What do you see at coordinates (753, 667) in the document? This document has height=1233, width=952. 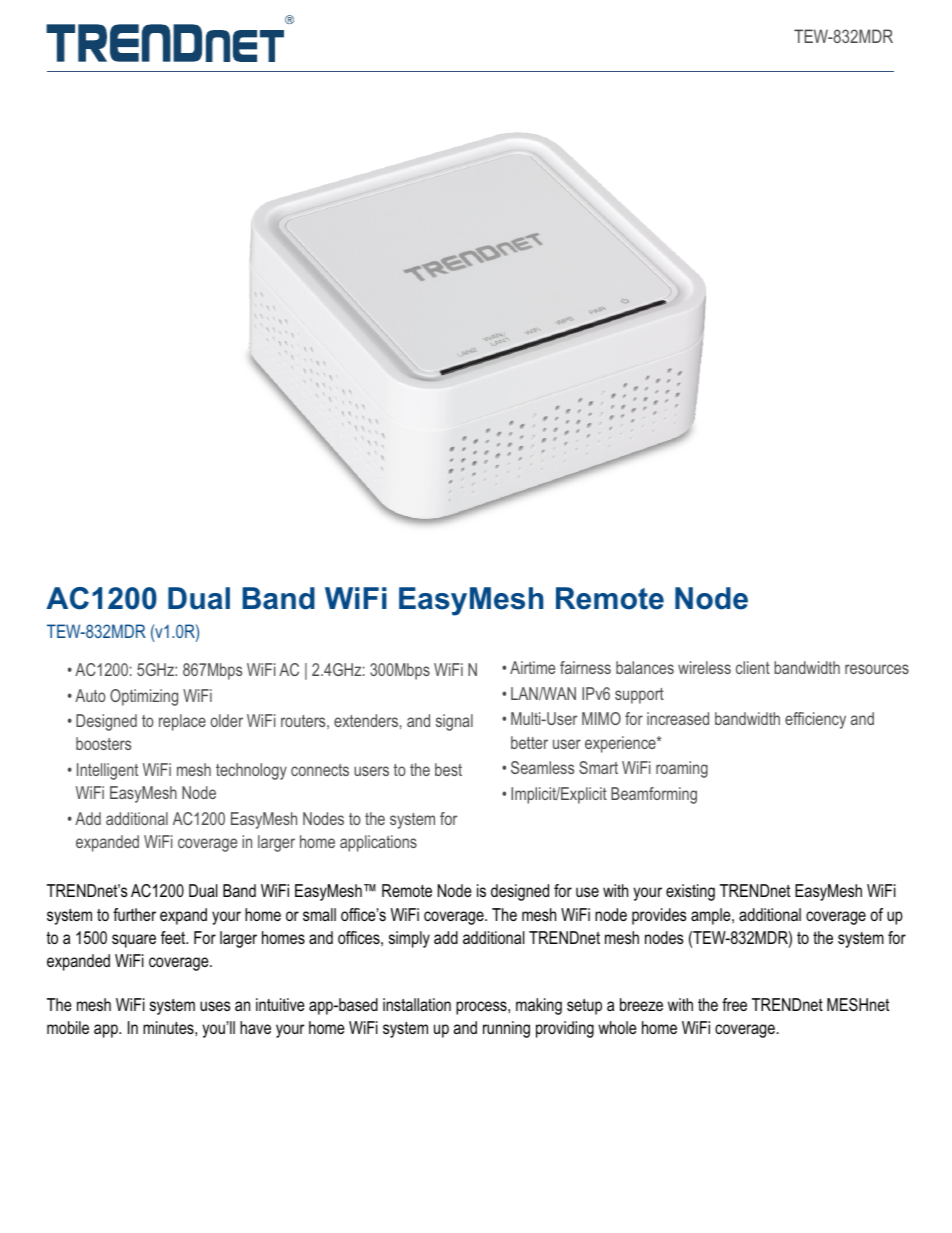 I see `client` at bounding box center [753, 667].
